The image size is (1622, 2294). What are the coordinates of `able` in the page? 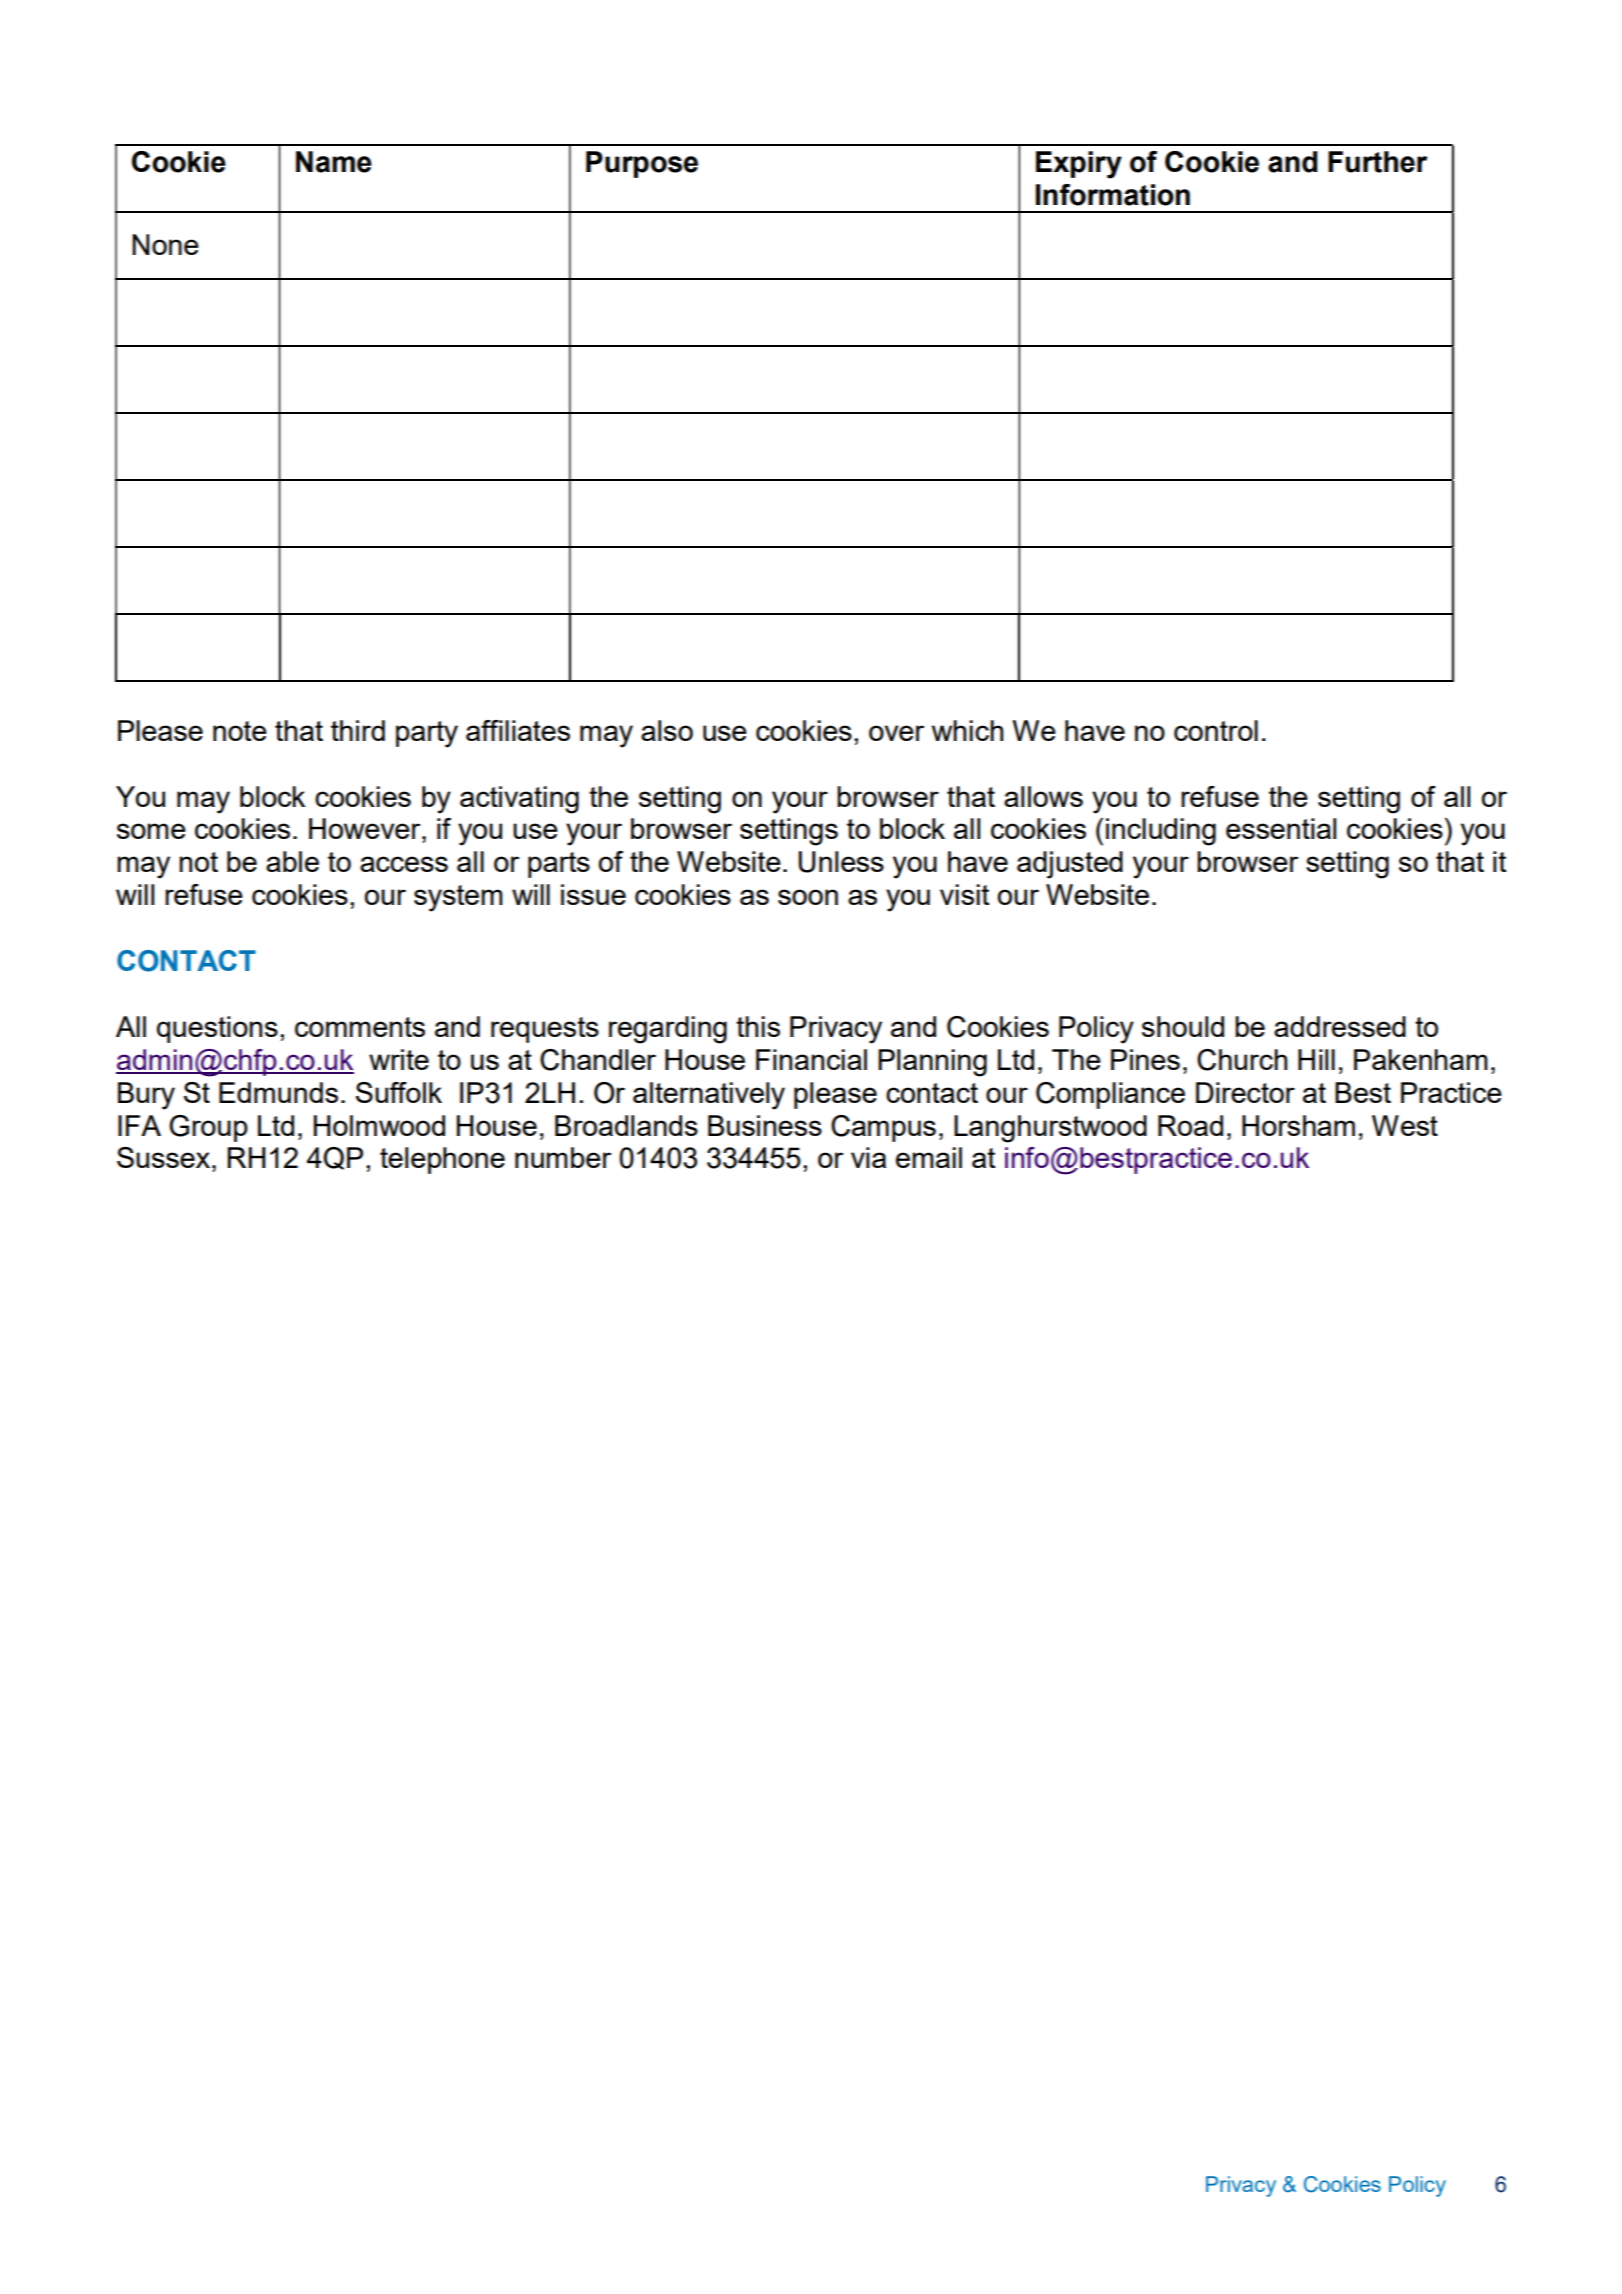 It's located at (292, 861).
